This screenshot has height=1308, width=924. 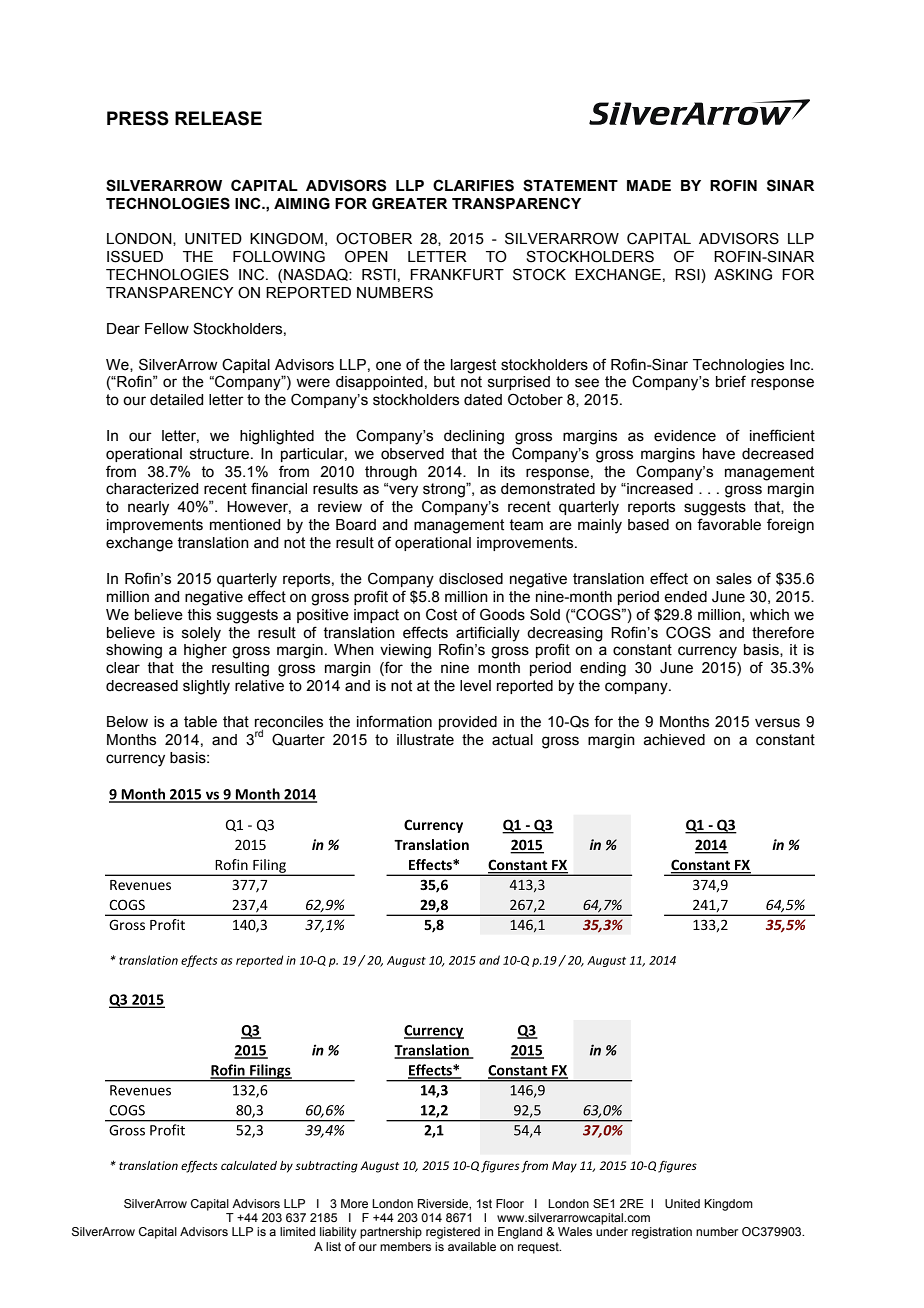 What do you see at coordinates (176, 400) in the screenshot?
I see `detailed` at bounding box center [176, 400].
